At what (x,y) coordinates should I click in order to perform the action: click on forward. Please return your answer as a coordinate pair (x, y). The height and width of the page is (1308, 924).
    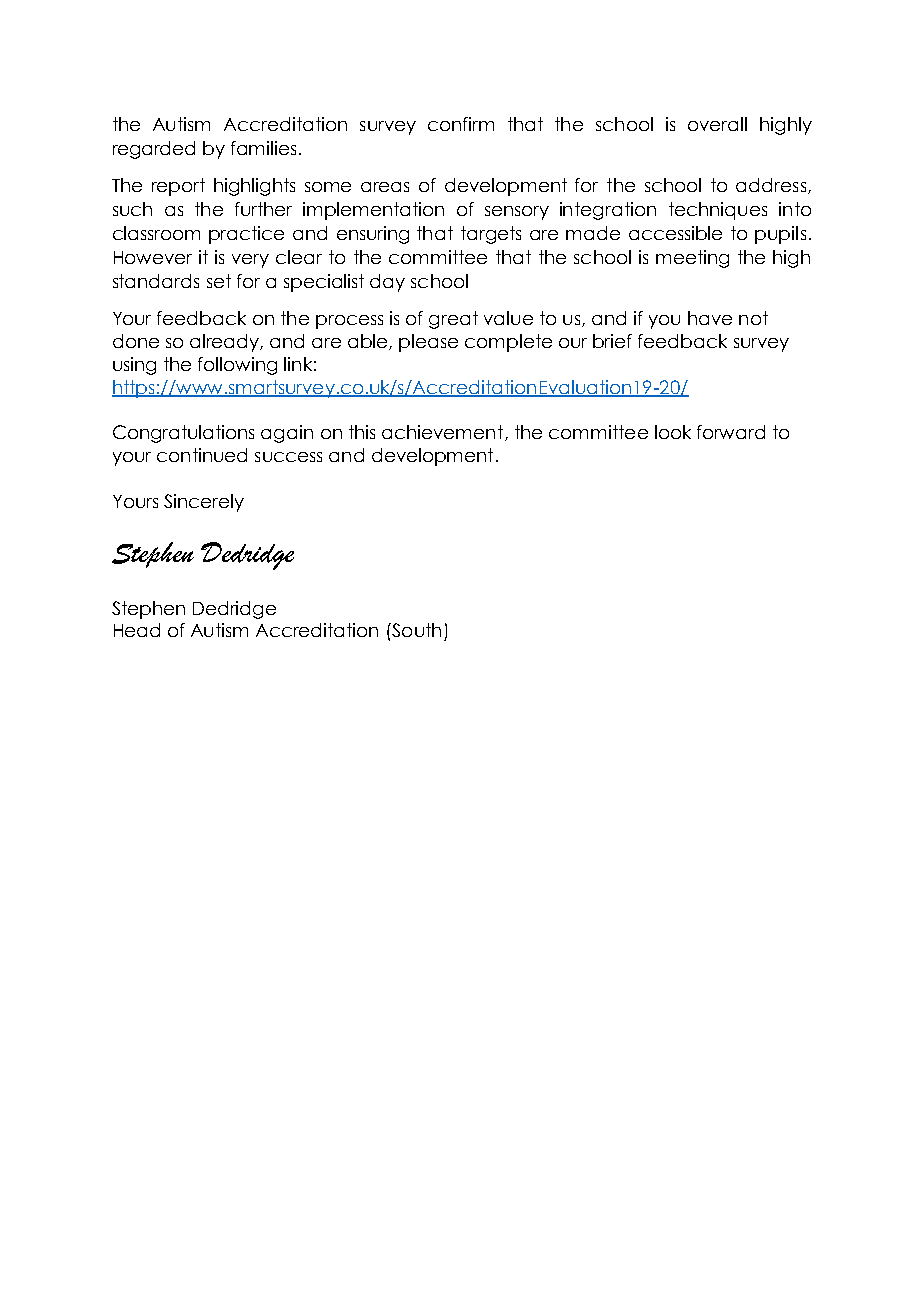
    Looking at the image, I should click on (731, 432).
